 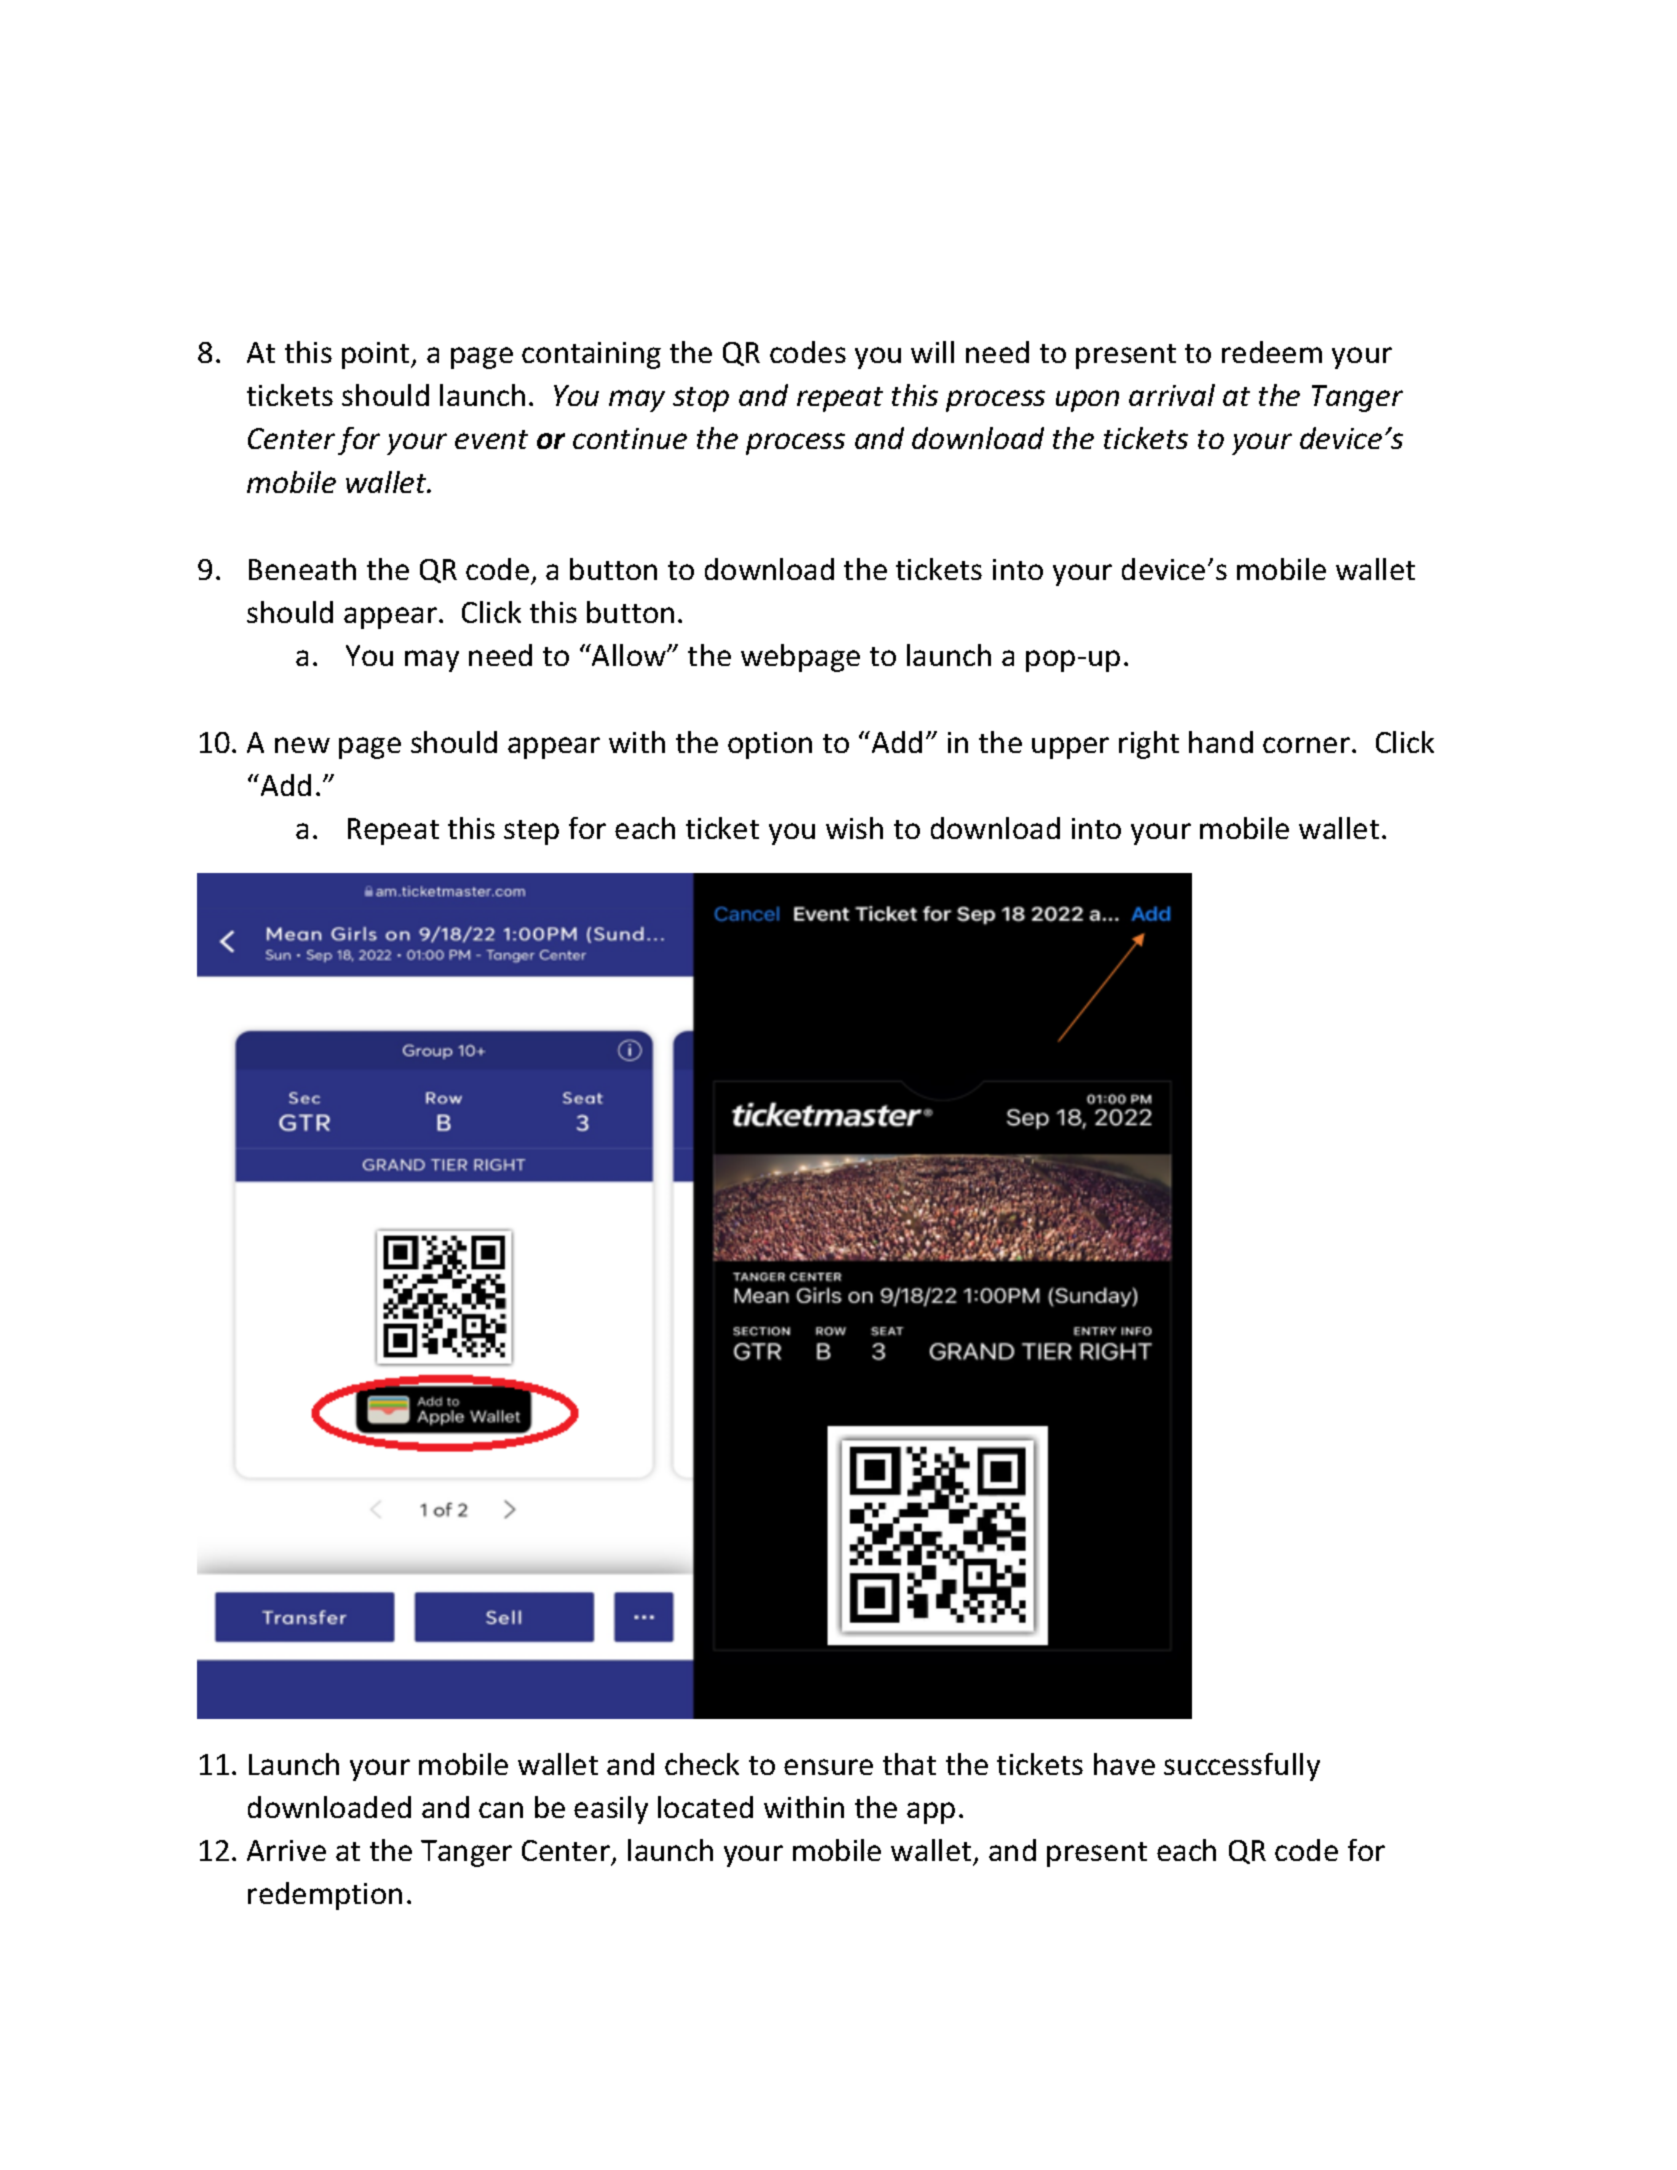 What do you see at coordinates (1172, 395) in the document?
I see `arrival` at bounding box center [1172, 395].
